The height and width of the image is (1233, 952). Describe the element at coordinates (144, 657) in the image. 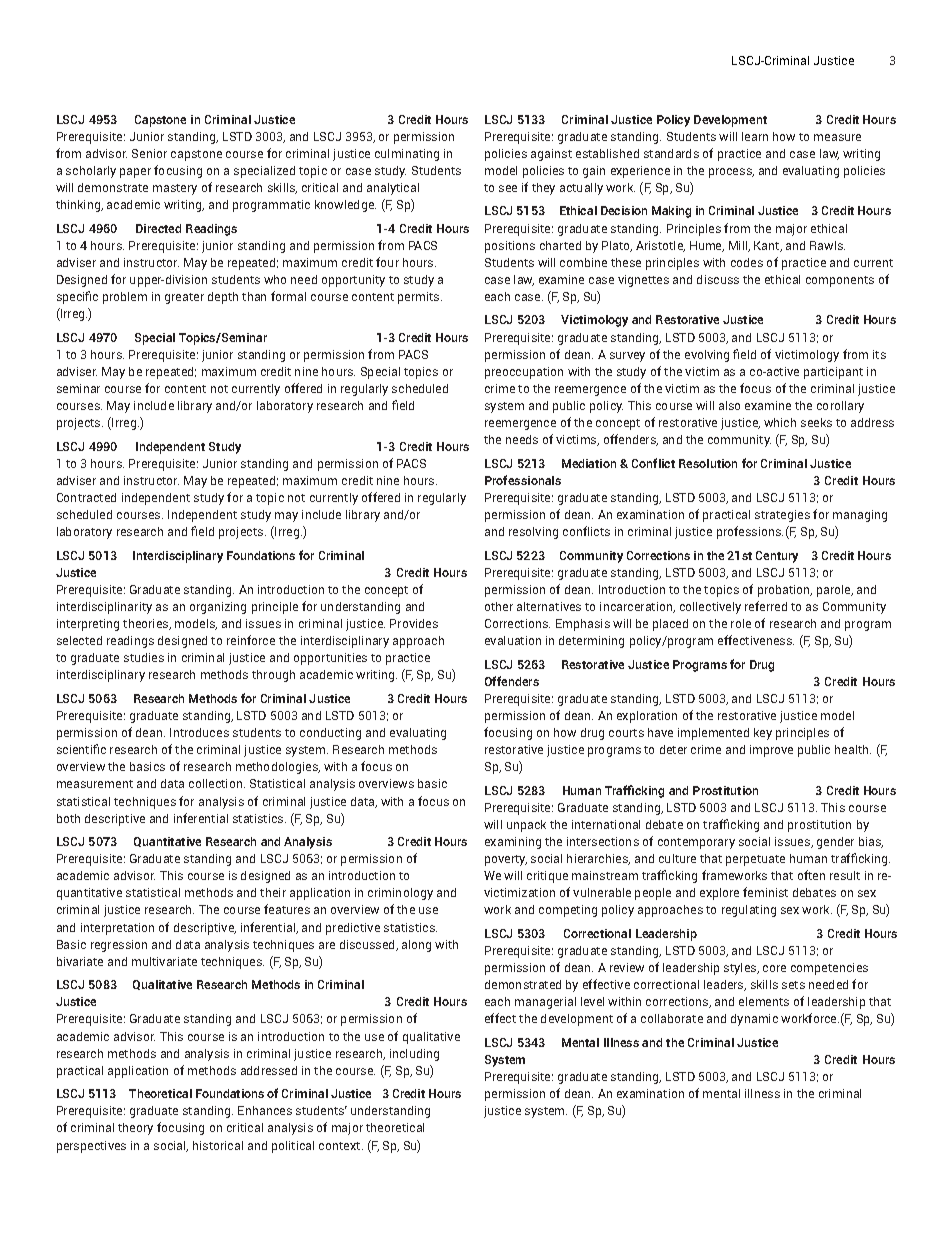

I see `studies` at that location.
